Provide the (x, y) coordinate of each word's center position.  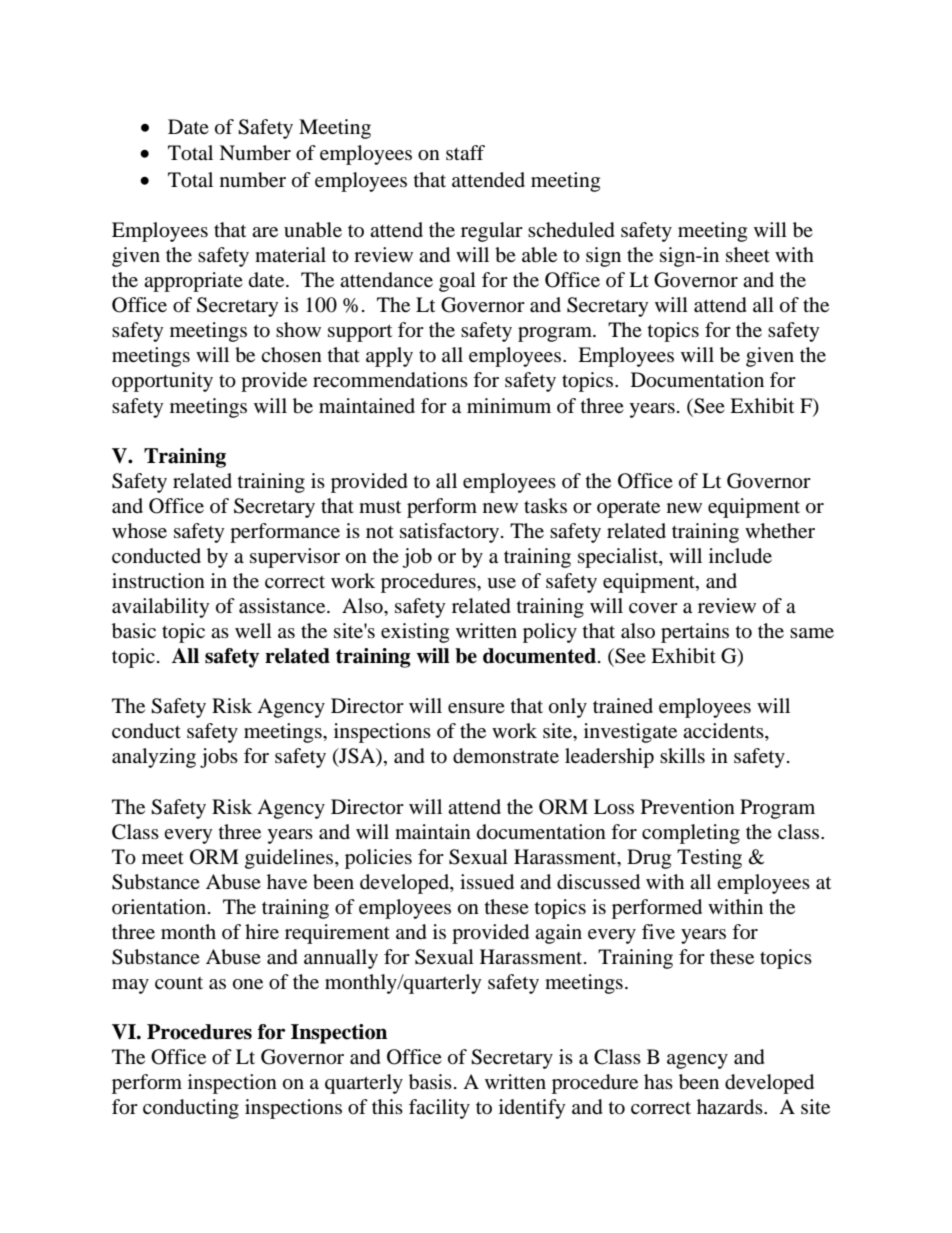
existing (415, 633)
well (253, 630)
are (265, 232)
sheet (748, 254)
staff (465, 152)
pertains (695, 633)
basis (430, 1082)
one (248, 984)
